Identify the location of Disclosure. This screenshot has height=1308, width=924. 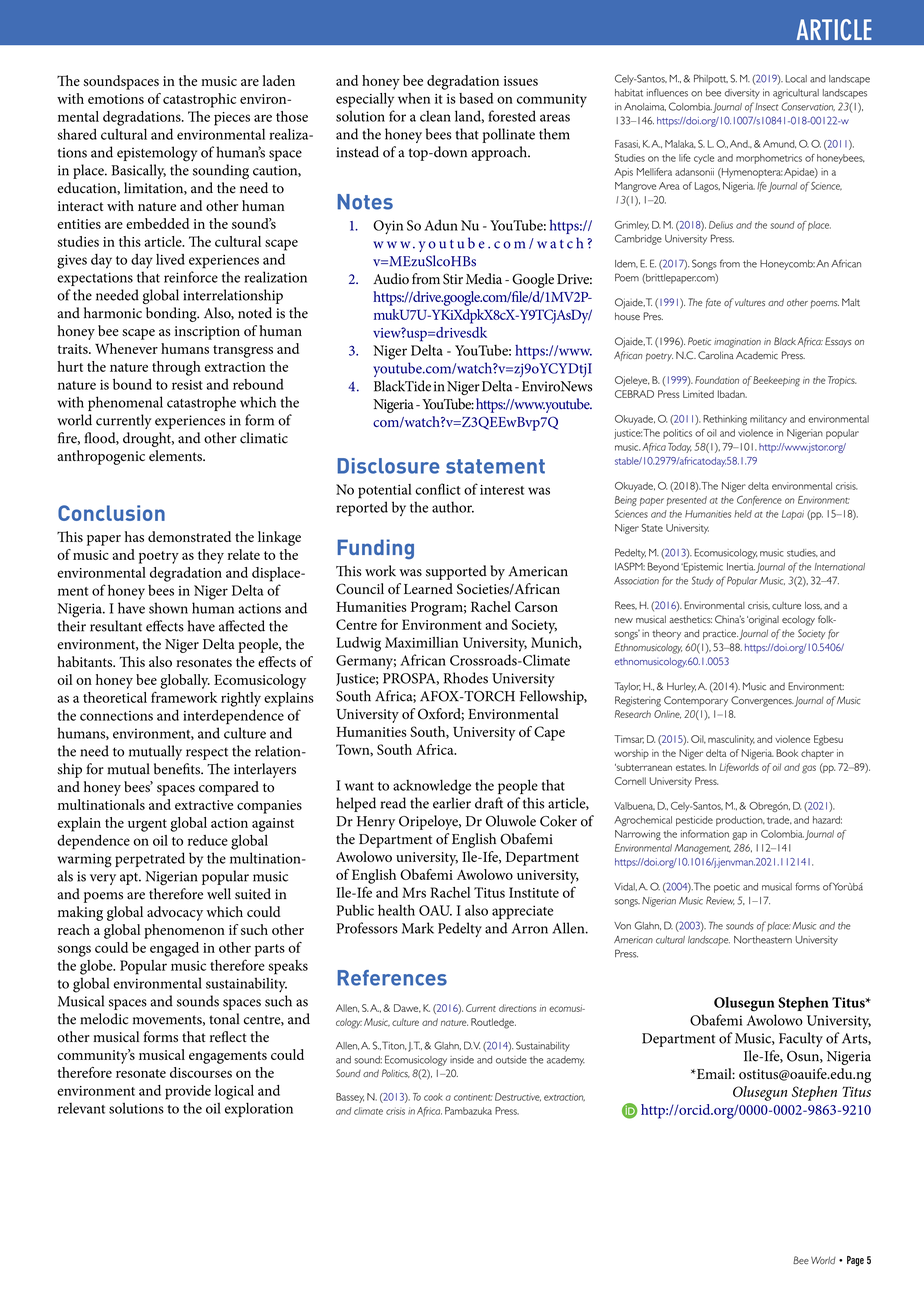
(388, 466).
